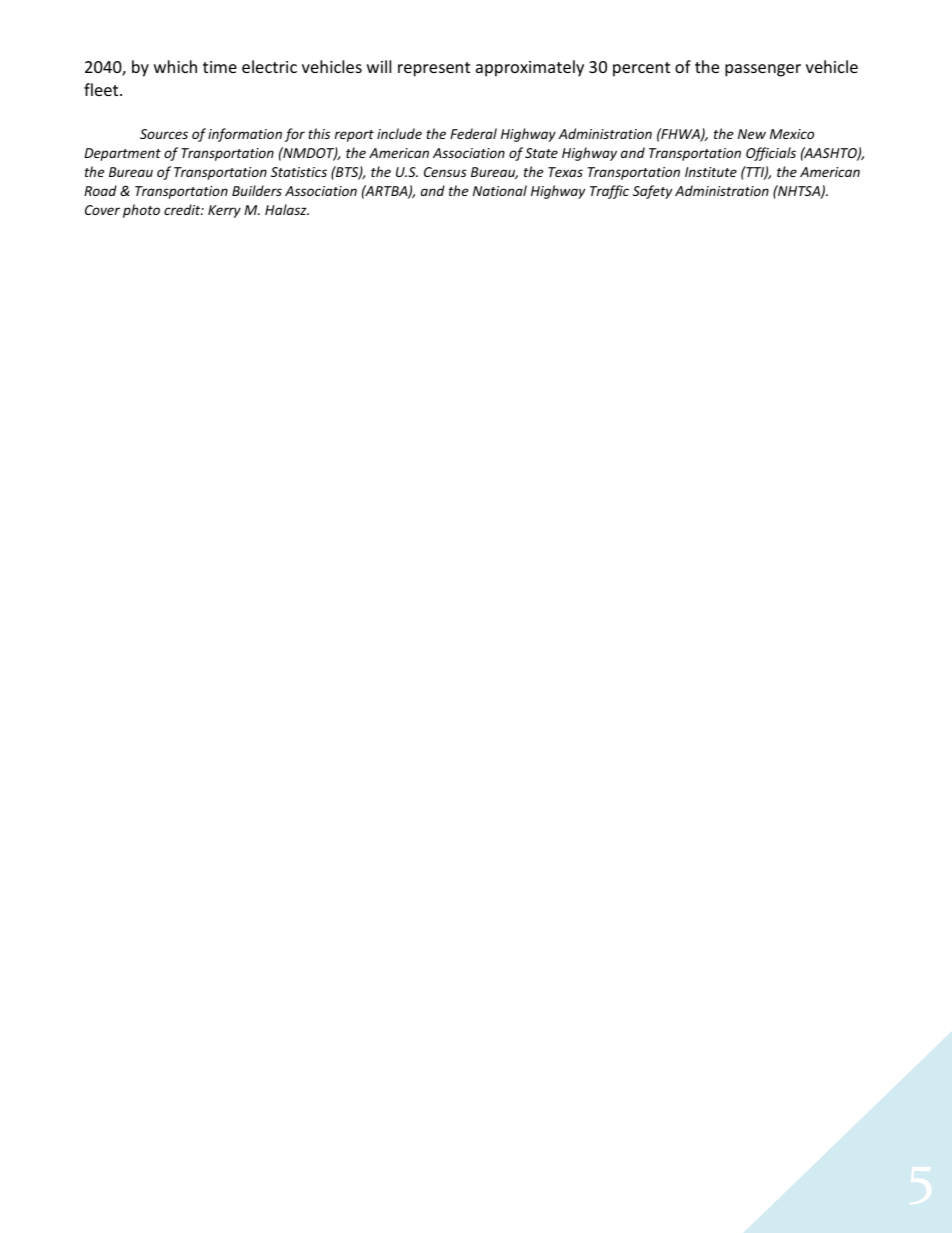  I want to click on fleet, so click(102, 89).
